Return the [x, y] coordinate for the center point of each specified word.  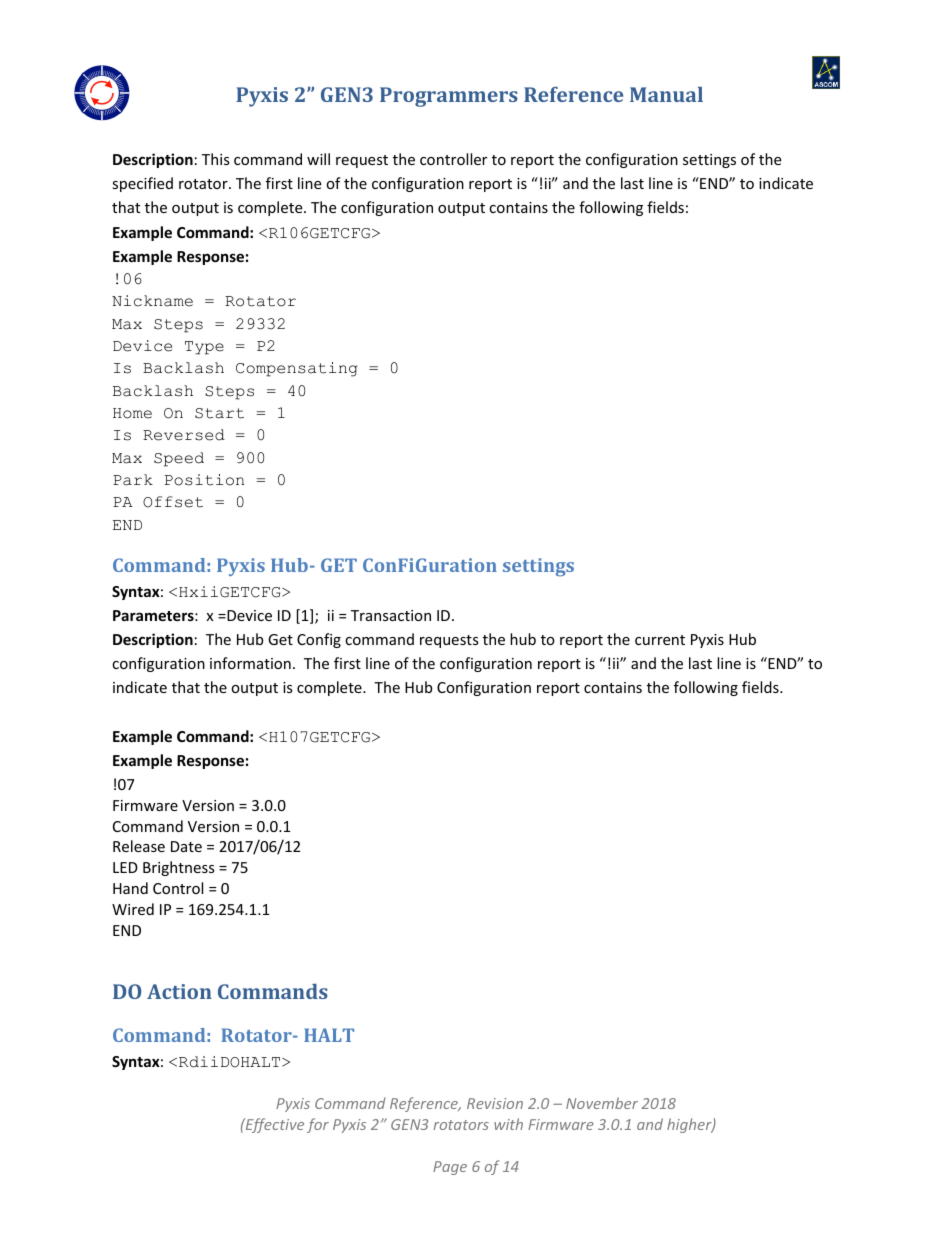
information [250, 663]
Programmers [449, 97]
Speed [179, 459]
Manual [666, 94]
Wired [133, 909]
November [602, 1103]
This [216, 159]
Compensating [297, 369]
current [660, 640]
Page [450, 1168]
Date [186, 846]
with [508, 1124]
